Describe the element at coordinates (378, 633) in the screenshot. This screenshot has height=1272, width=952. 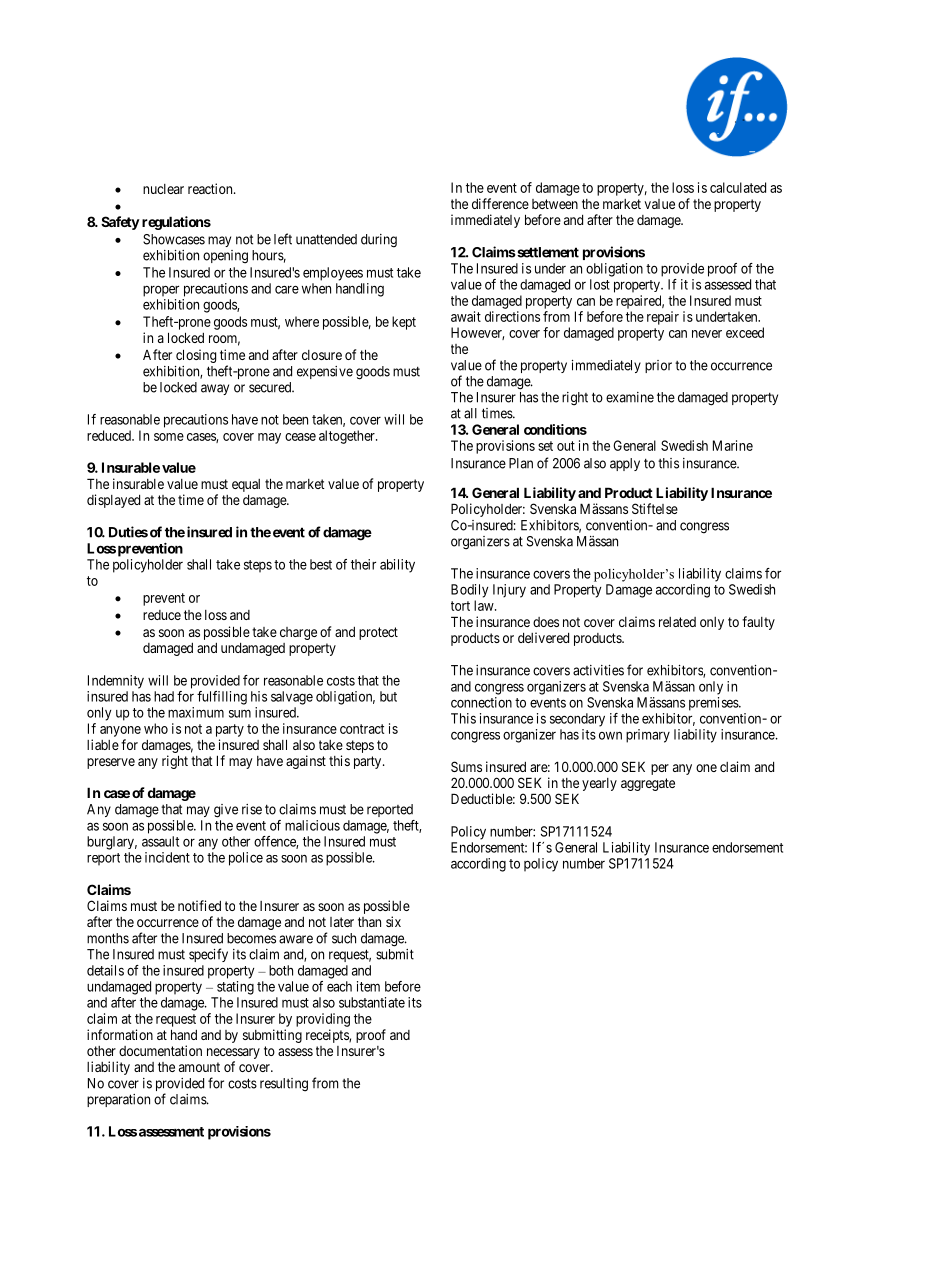
I see `protect` at that location.
